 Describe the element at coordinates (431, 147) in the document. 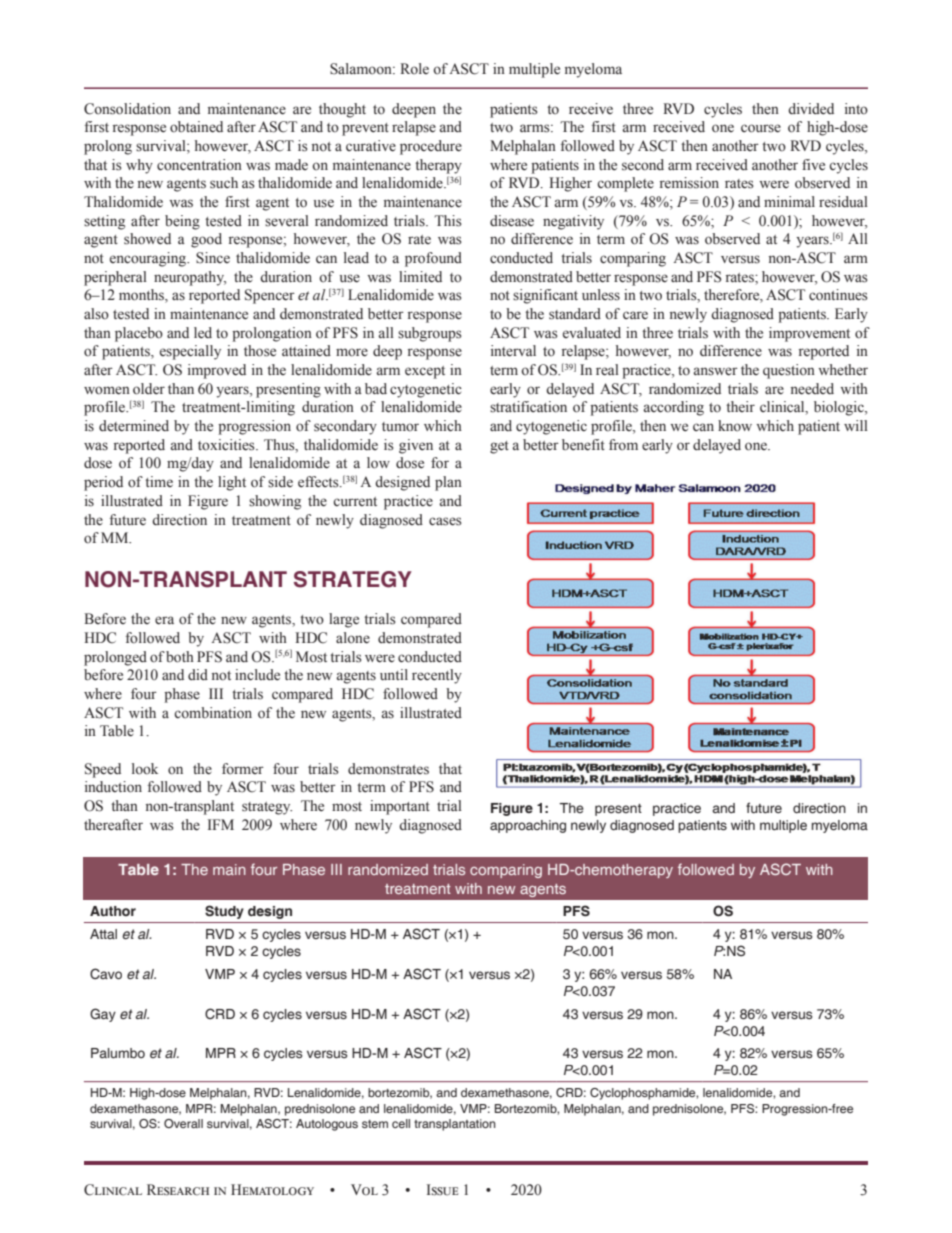

I see `procedure` at that location.
